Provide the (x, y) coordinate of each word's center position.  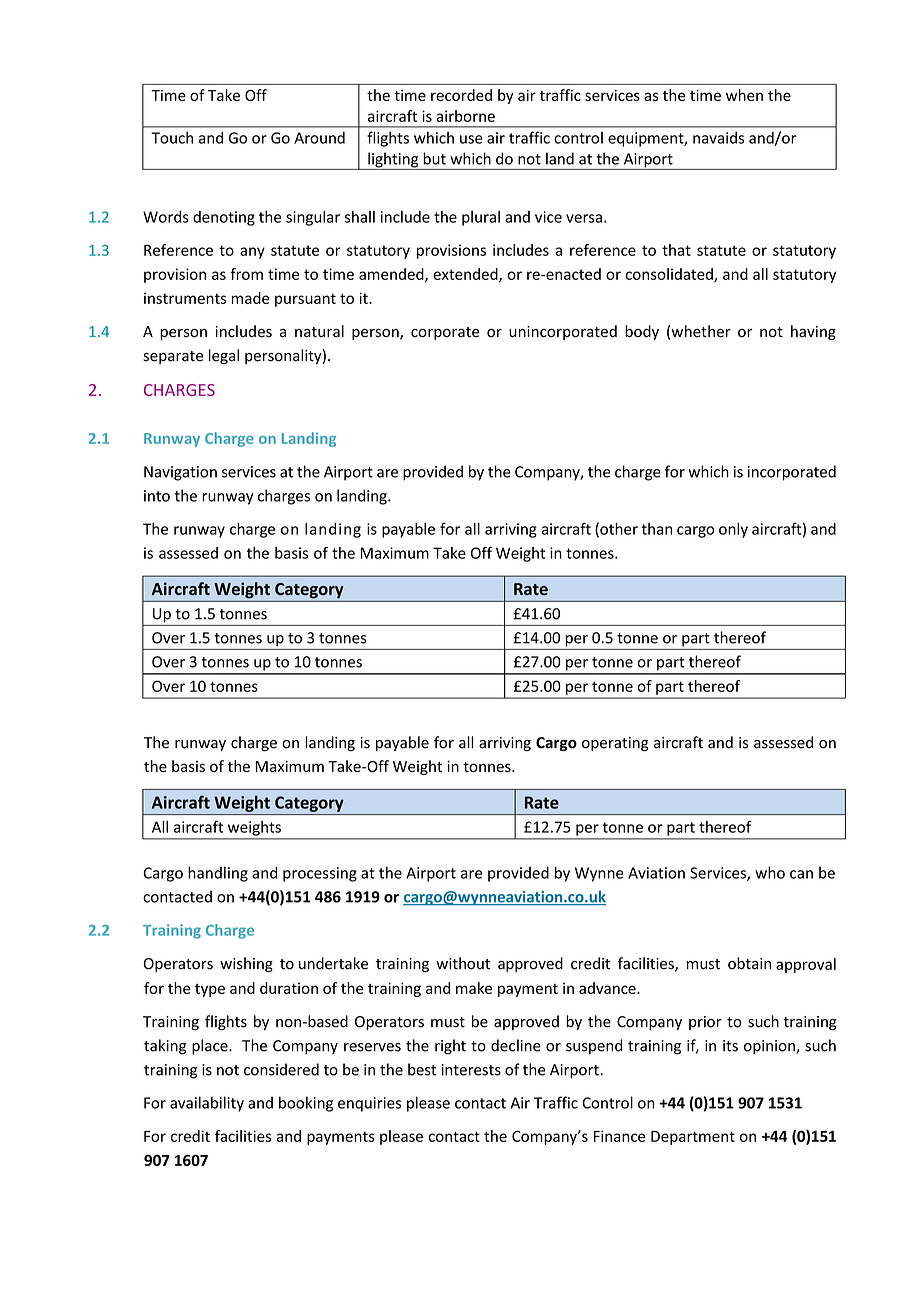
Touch (172, 137)
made (250, 298)
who (770, 872)
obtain (749, 963)
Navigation (180, 473)
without (463, 963)
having (813, 332)
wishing (246, 964)
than (656, 529)
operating (615, 744)
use (471, 139)
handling (218, 874)
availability (207, 1104)
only (733, 530)
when (744, 95)
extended (466, 275)
